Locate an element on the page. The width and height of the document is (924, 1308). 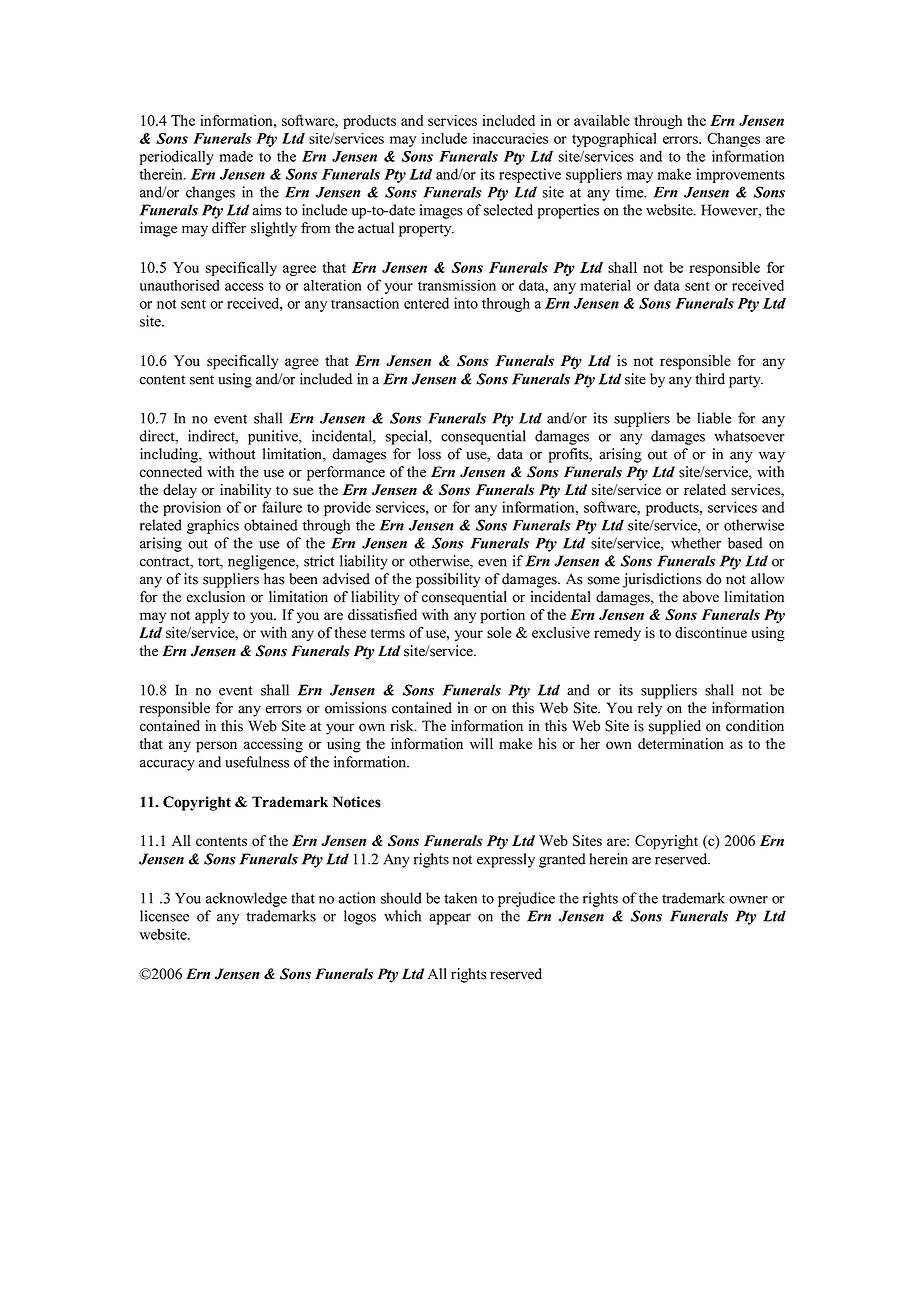
discontinue is located at coordinates (711, 632).
